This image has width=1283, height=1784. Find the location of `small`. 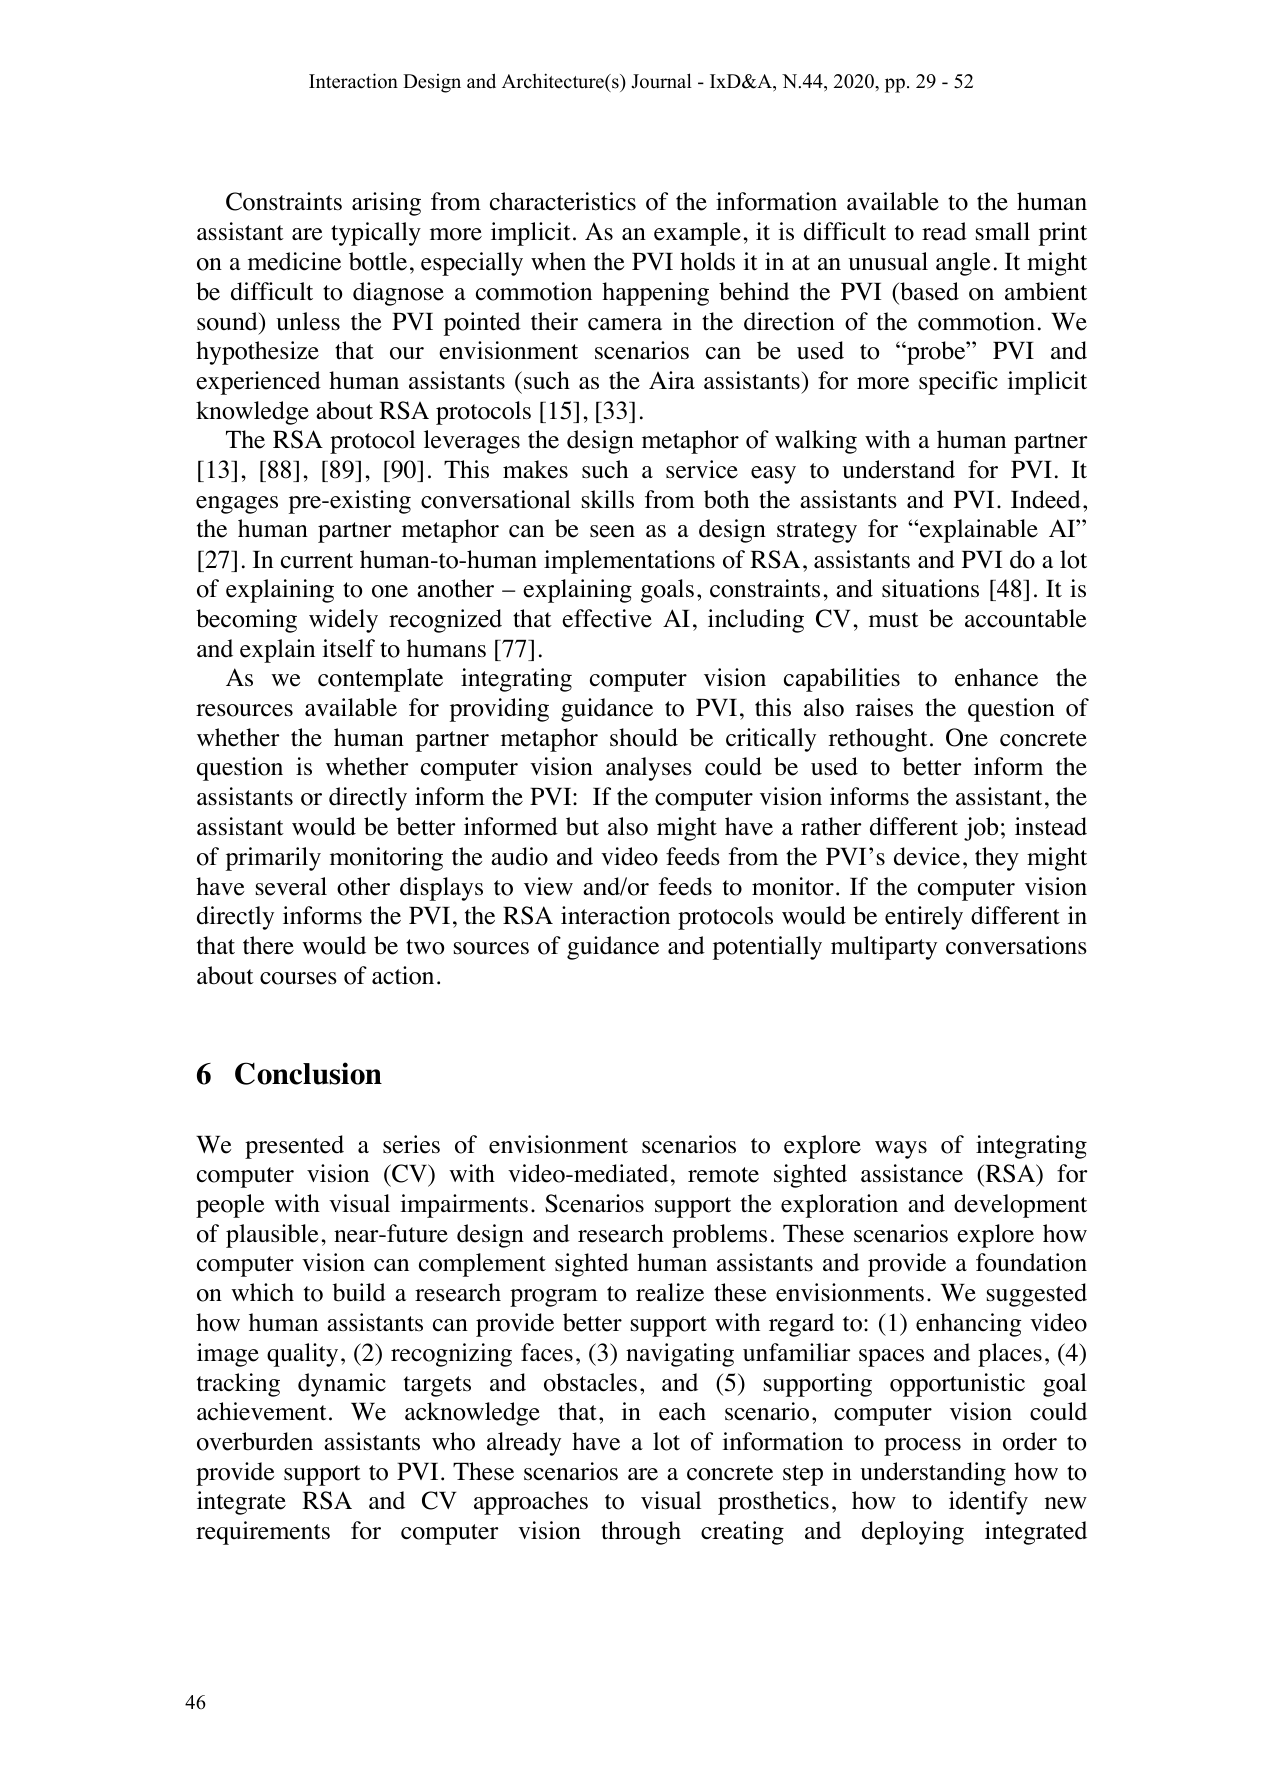

small is located at coordinates (1003, 231).
